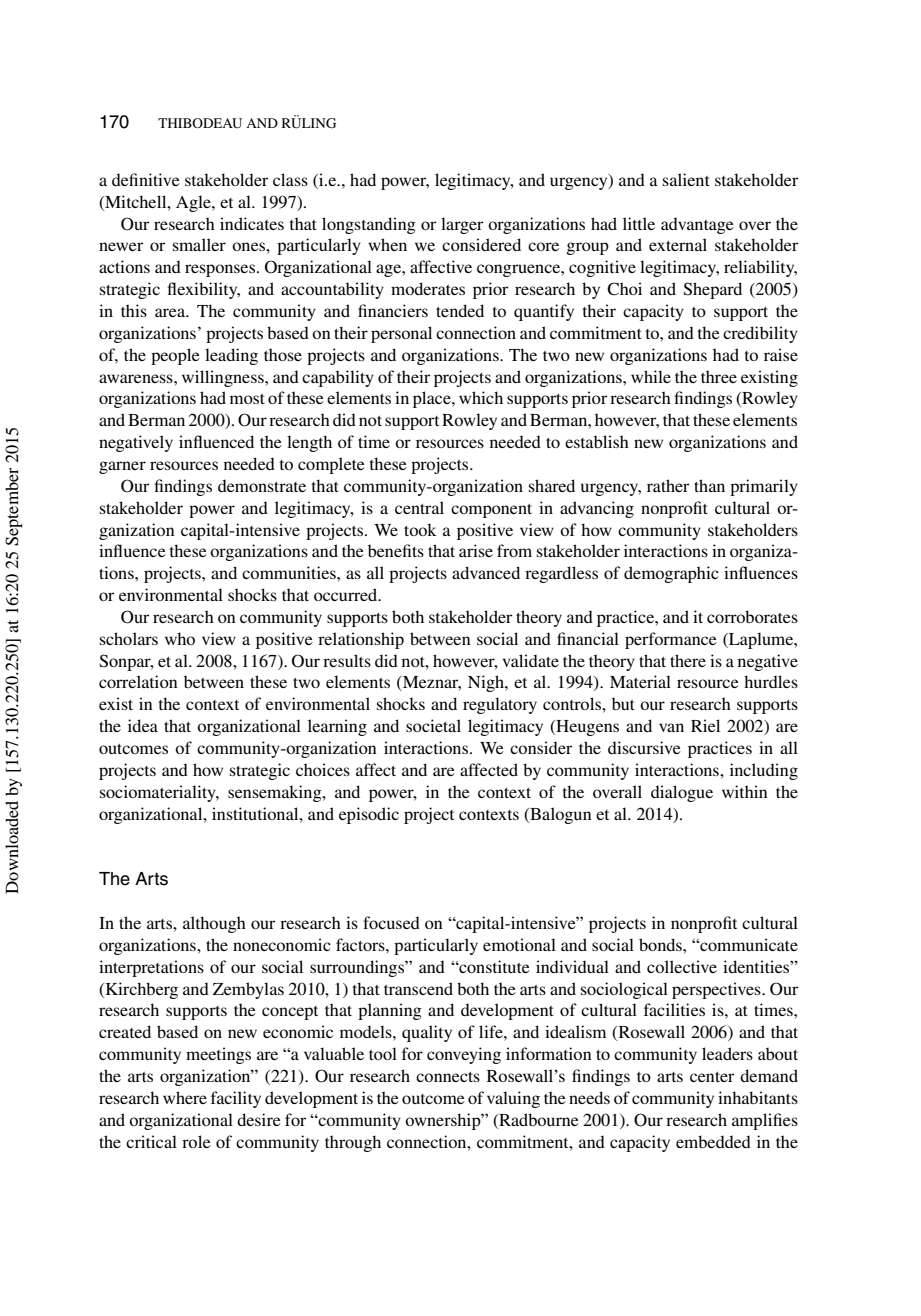 The height and width of the document is (1316, 921). Describe the element at coordinates (709, 485) in the document. I see `than` at that location.
